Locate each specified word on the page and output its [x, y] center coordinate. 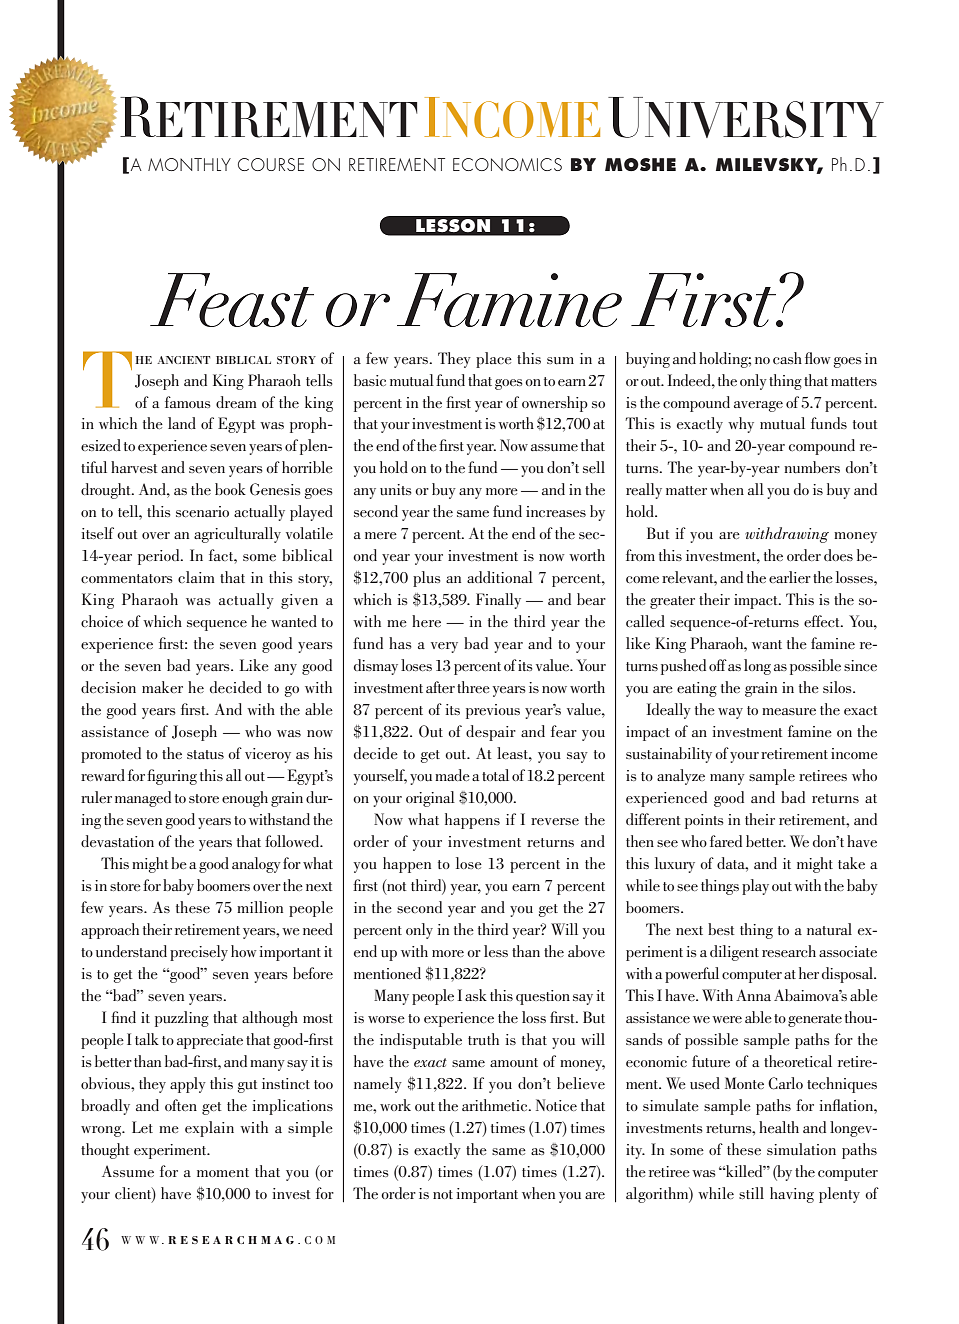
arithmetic [496, 1105]
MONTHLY [189, 164]
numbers [812, 467]
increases [556, 511]
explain [209, 1129]
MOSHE [640, 164]
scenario [202, 511]
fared [726, 841]
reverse [555, 821]
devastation [117, 841]
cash [787, 358]
